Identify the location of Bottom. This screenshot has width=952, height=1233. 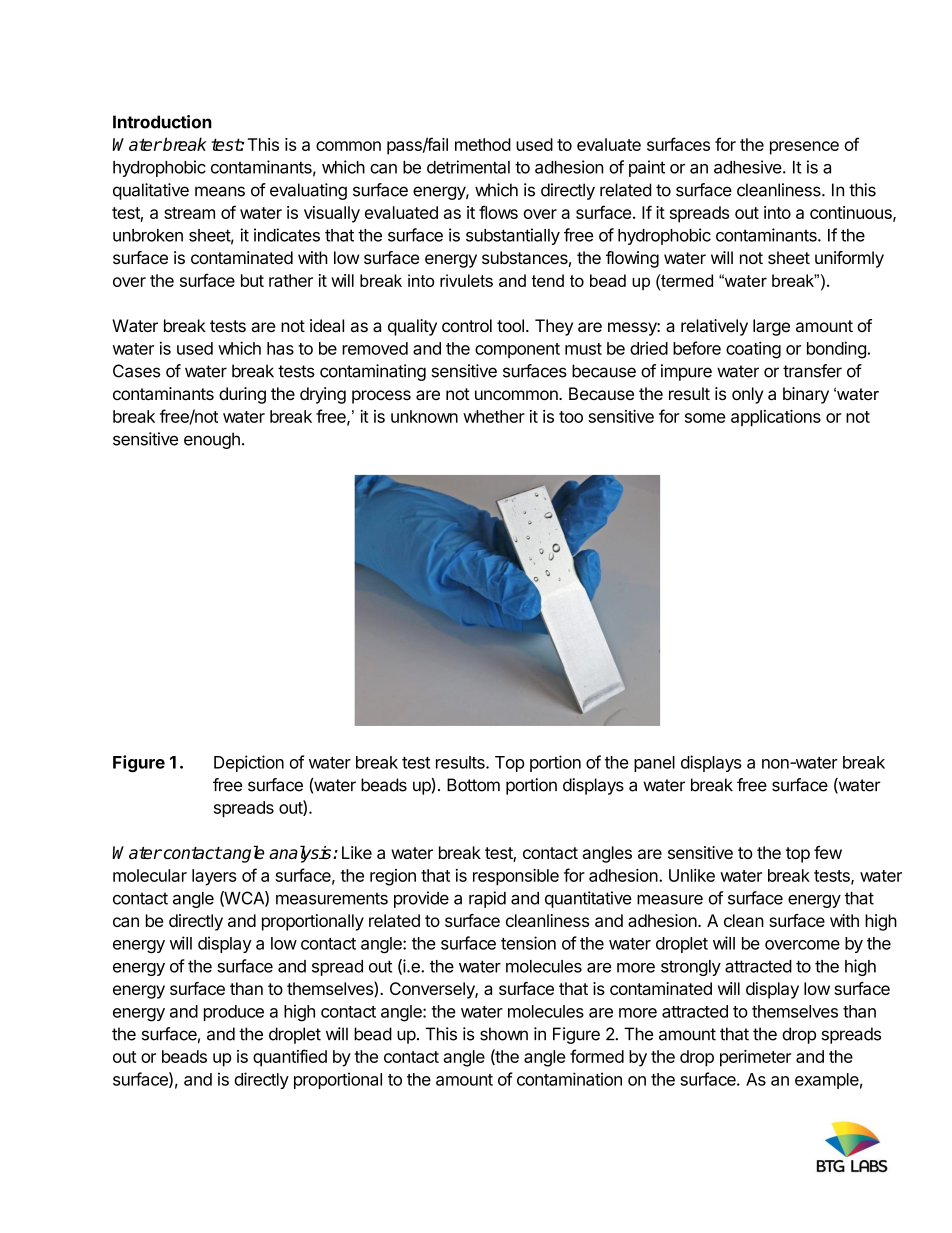
(473, 785).
